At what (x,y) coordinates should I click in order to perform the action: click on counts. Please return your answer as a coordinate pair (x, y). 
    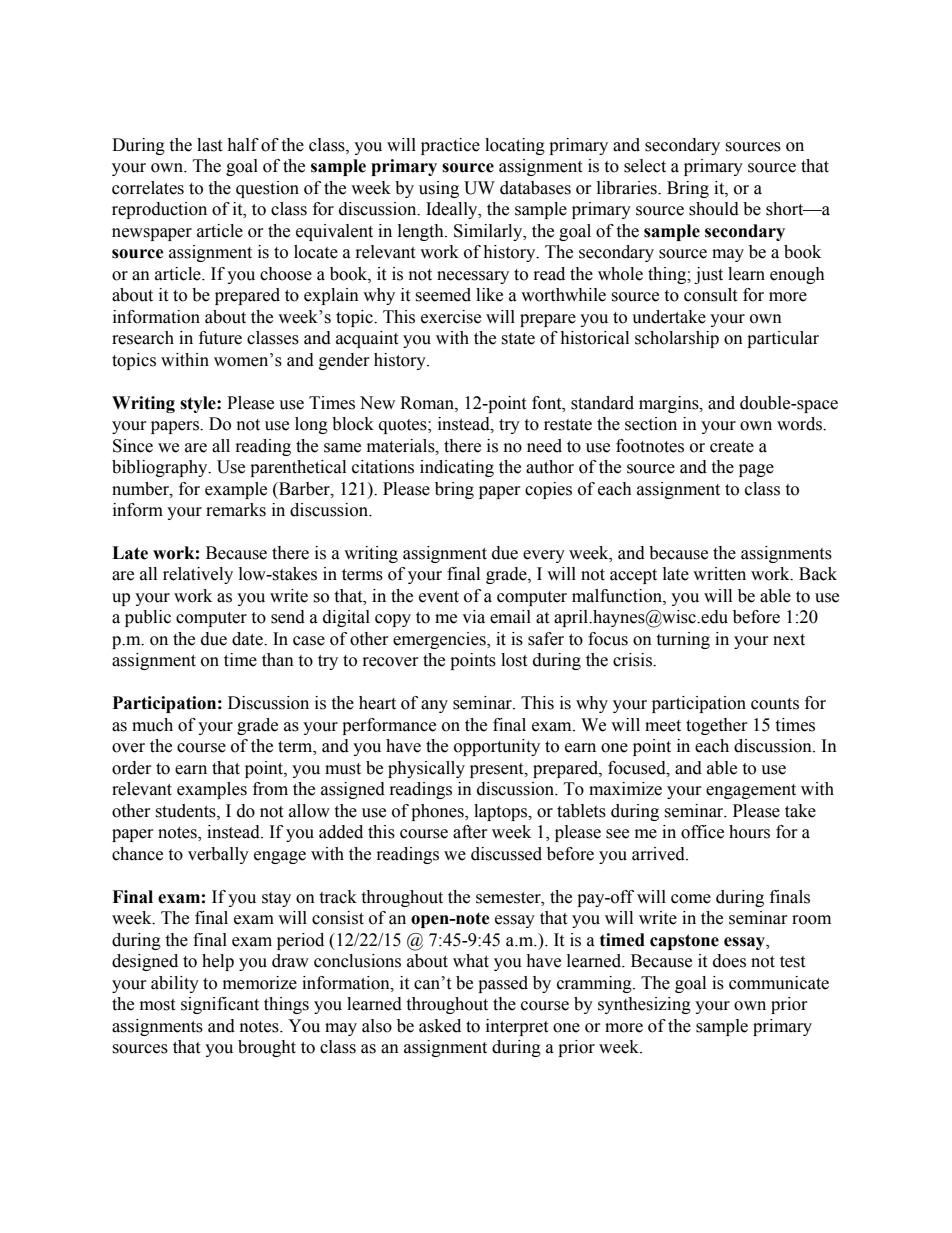
    Looking at the image, I should click on (775, 704).
